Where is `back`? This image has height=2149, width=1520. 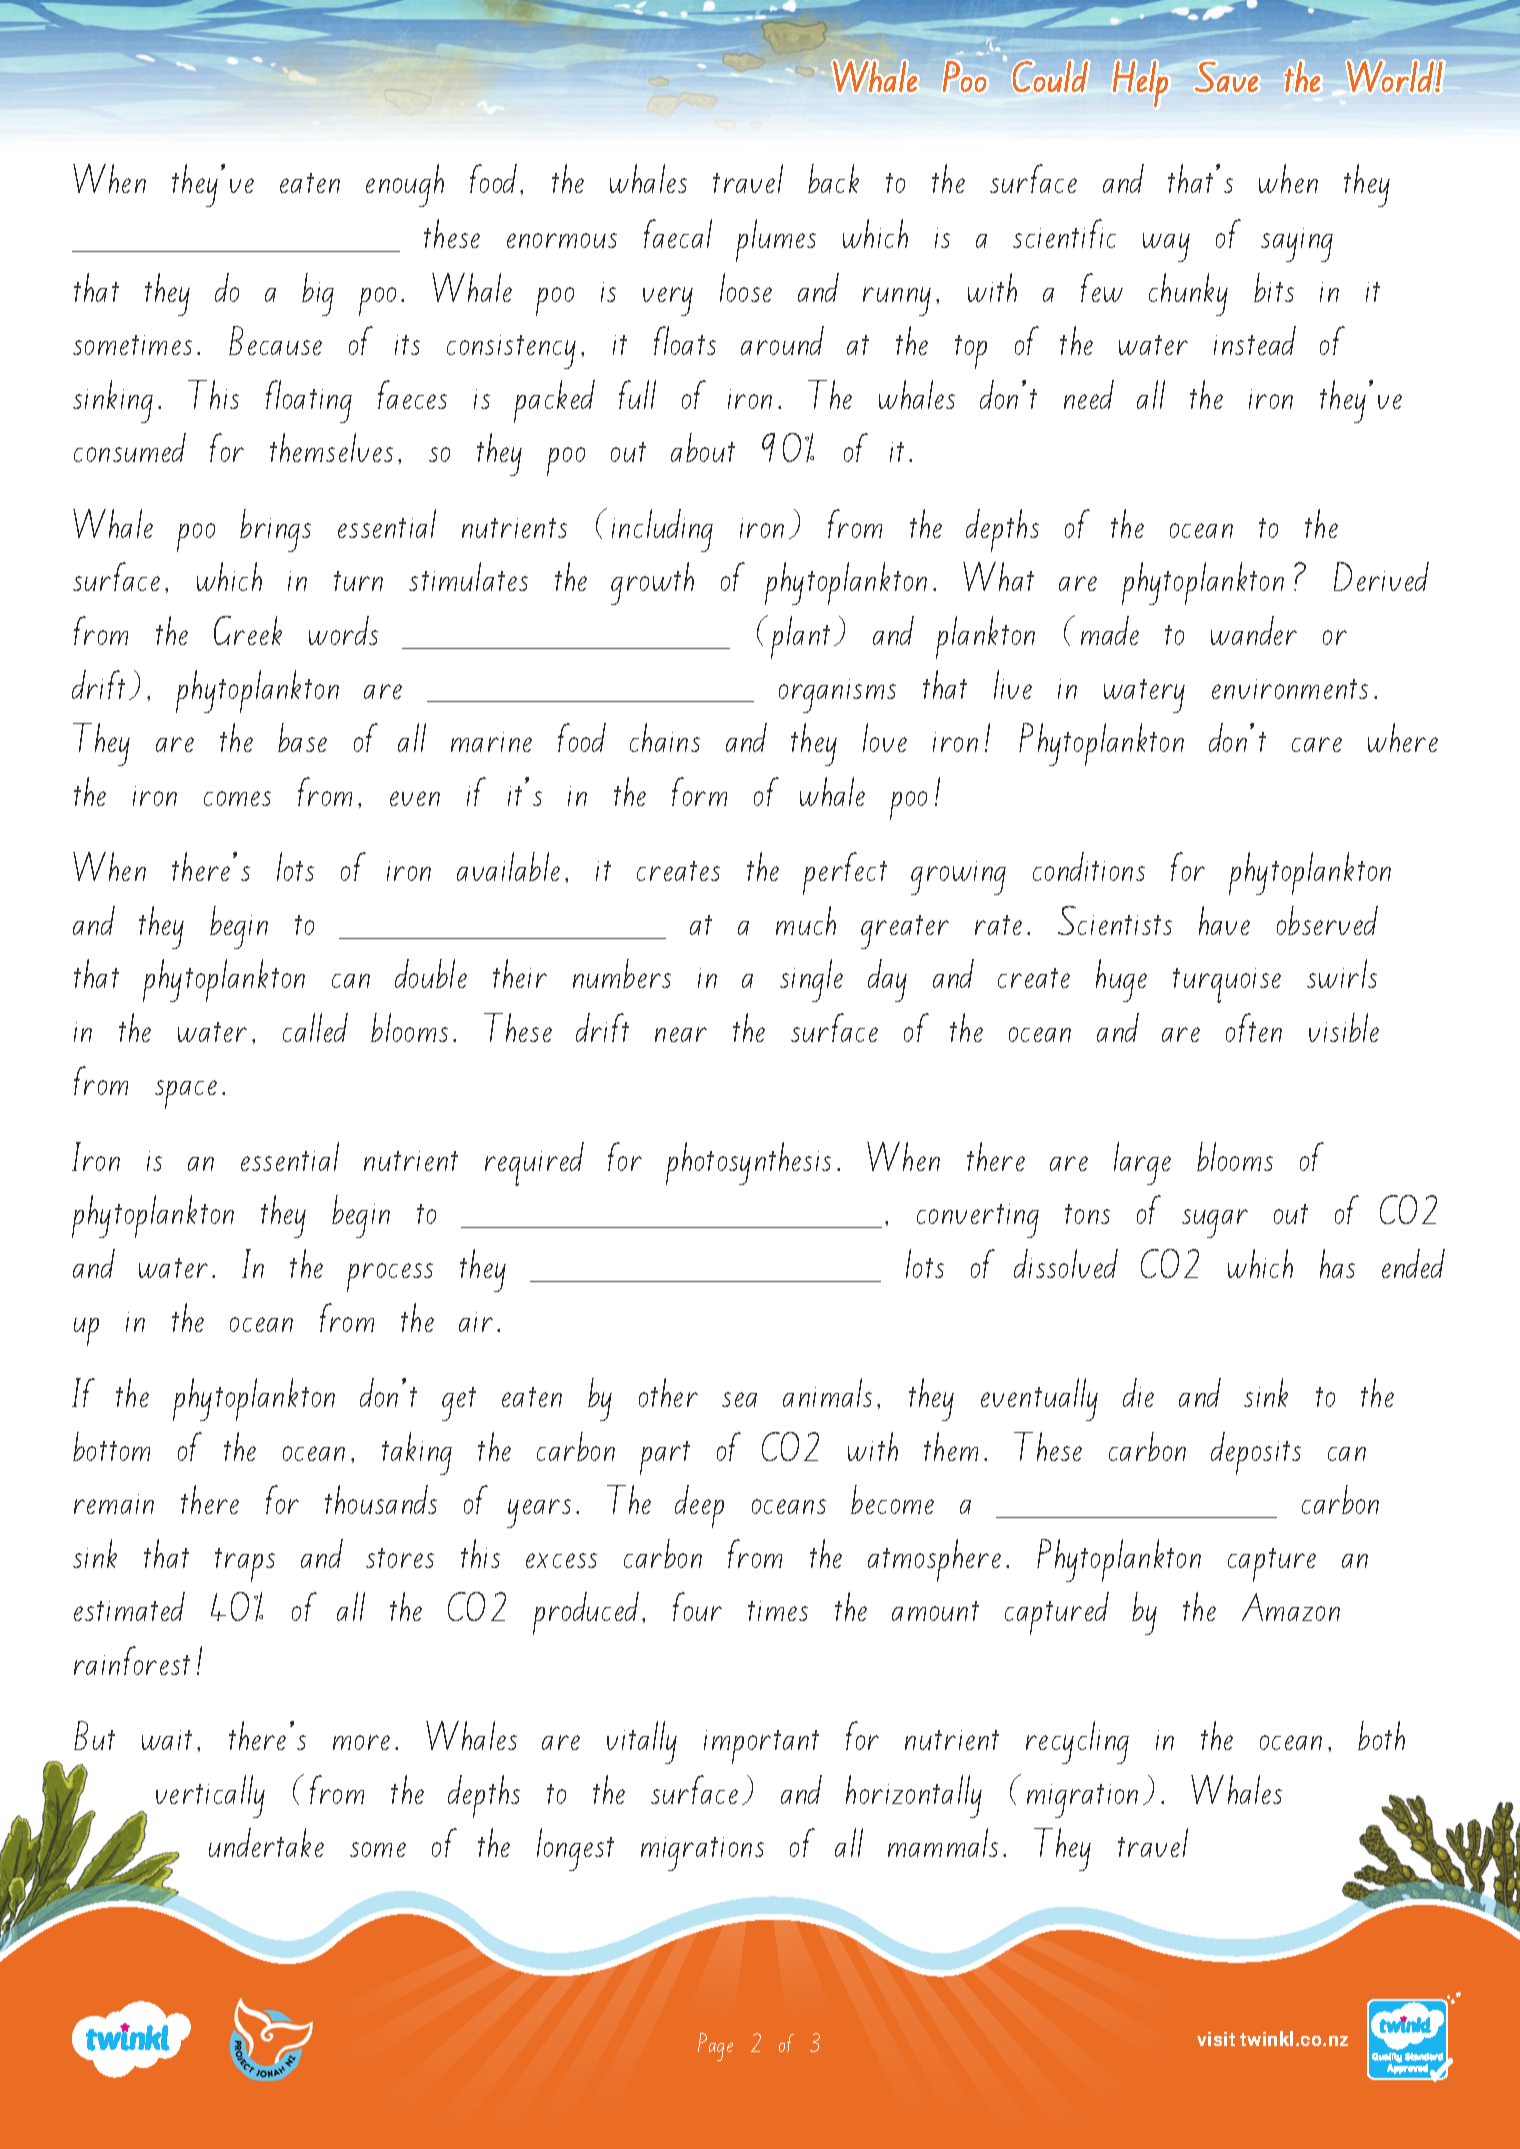
back is located at coordinates (833, 178).
